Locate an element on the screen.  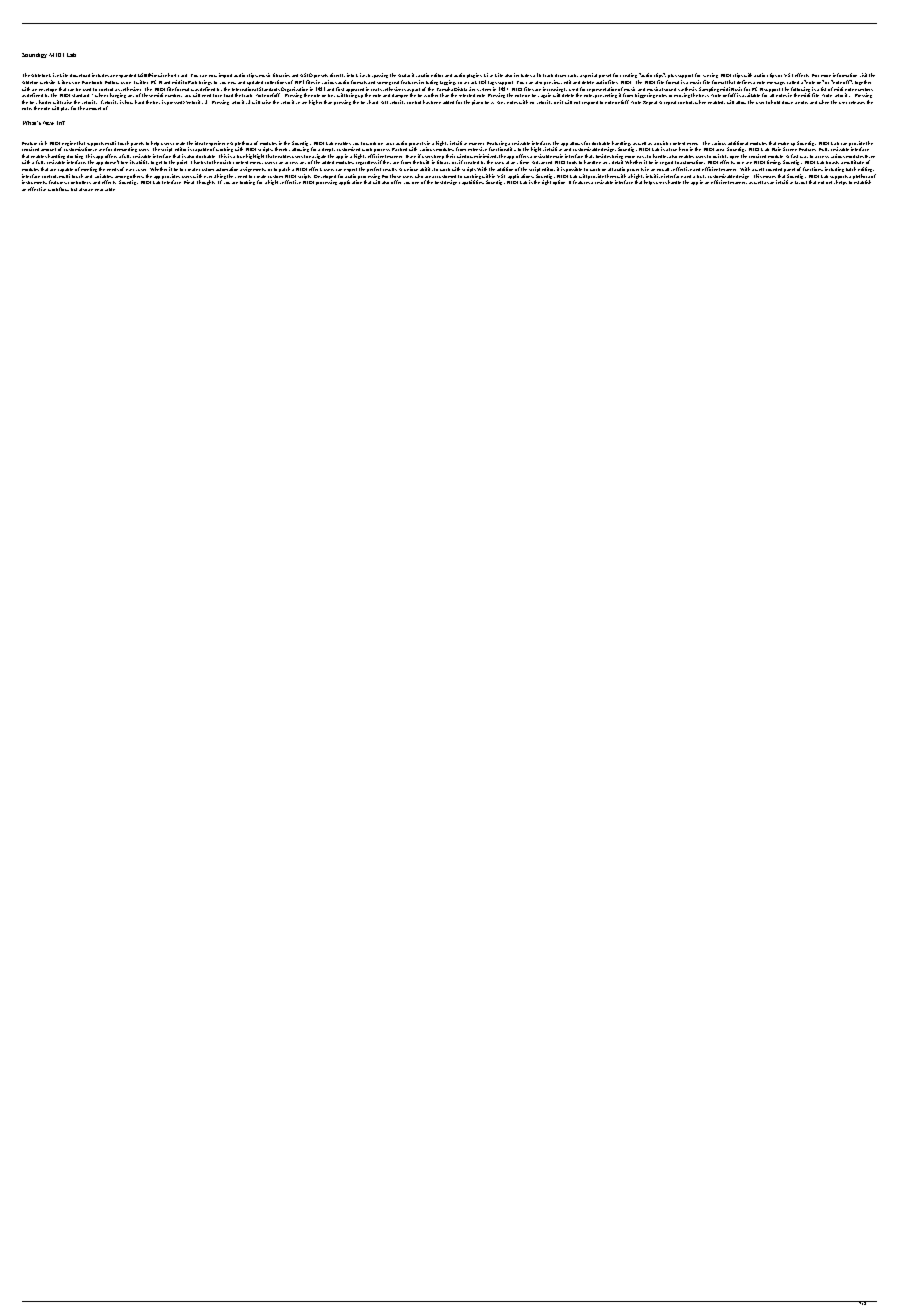
option is located at coordinates (559, 182).
